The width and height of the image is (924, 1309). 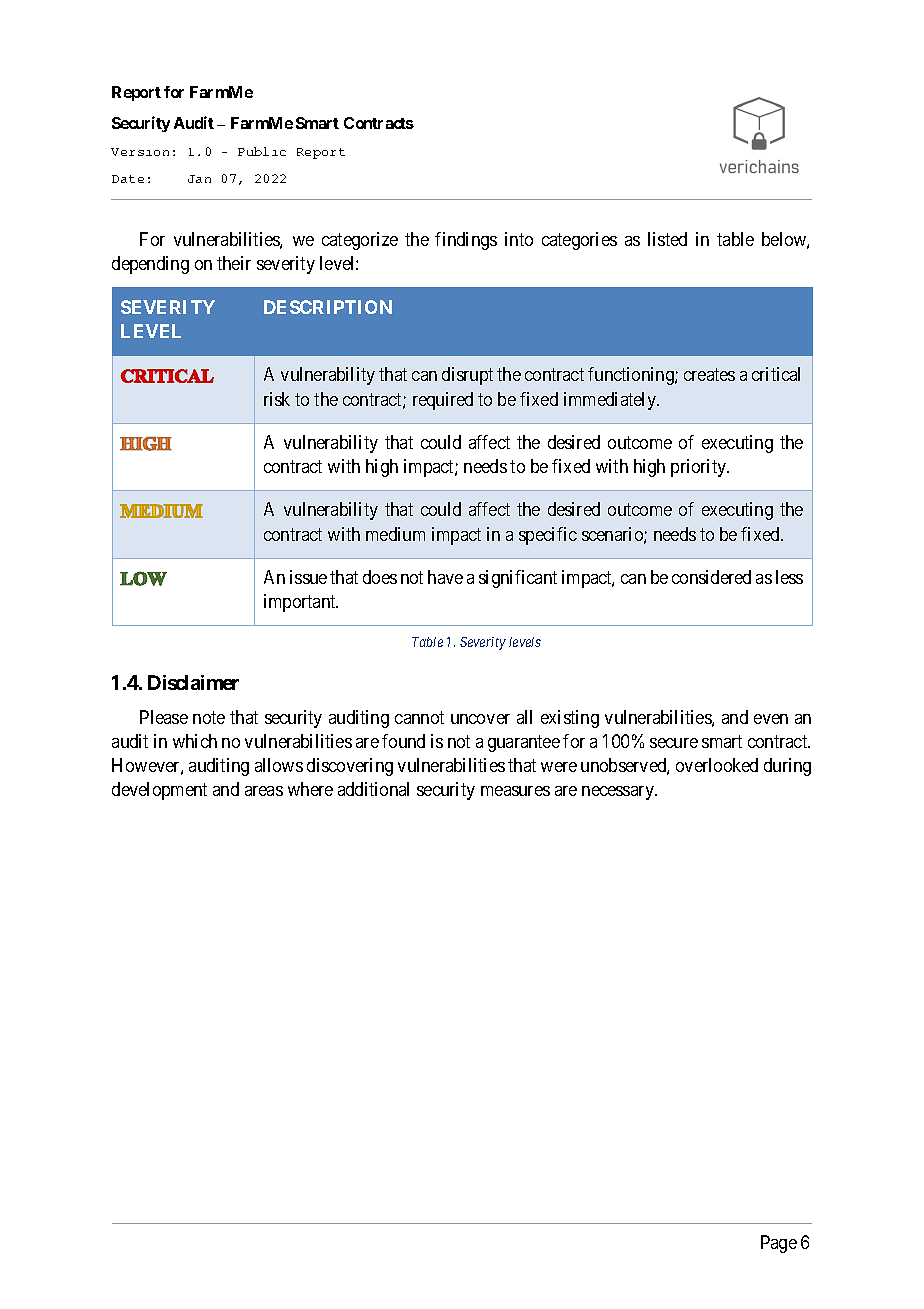 I want to click on findings, so click(x=466, y=241).
